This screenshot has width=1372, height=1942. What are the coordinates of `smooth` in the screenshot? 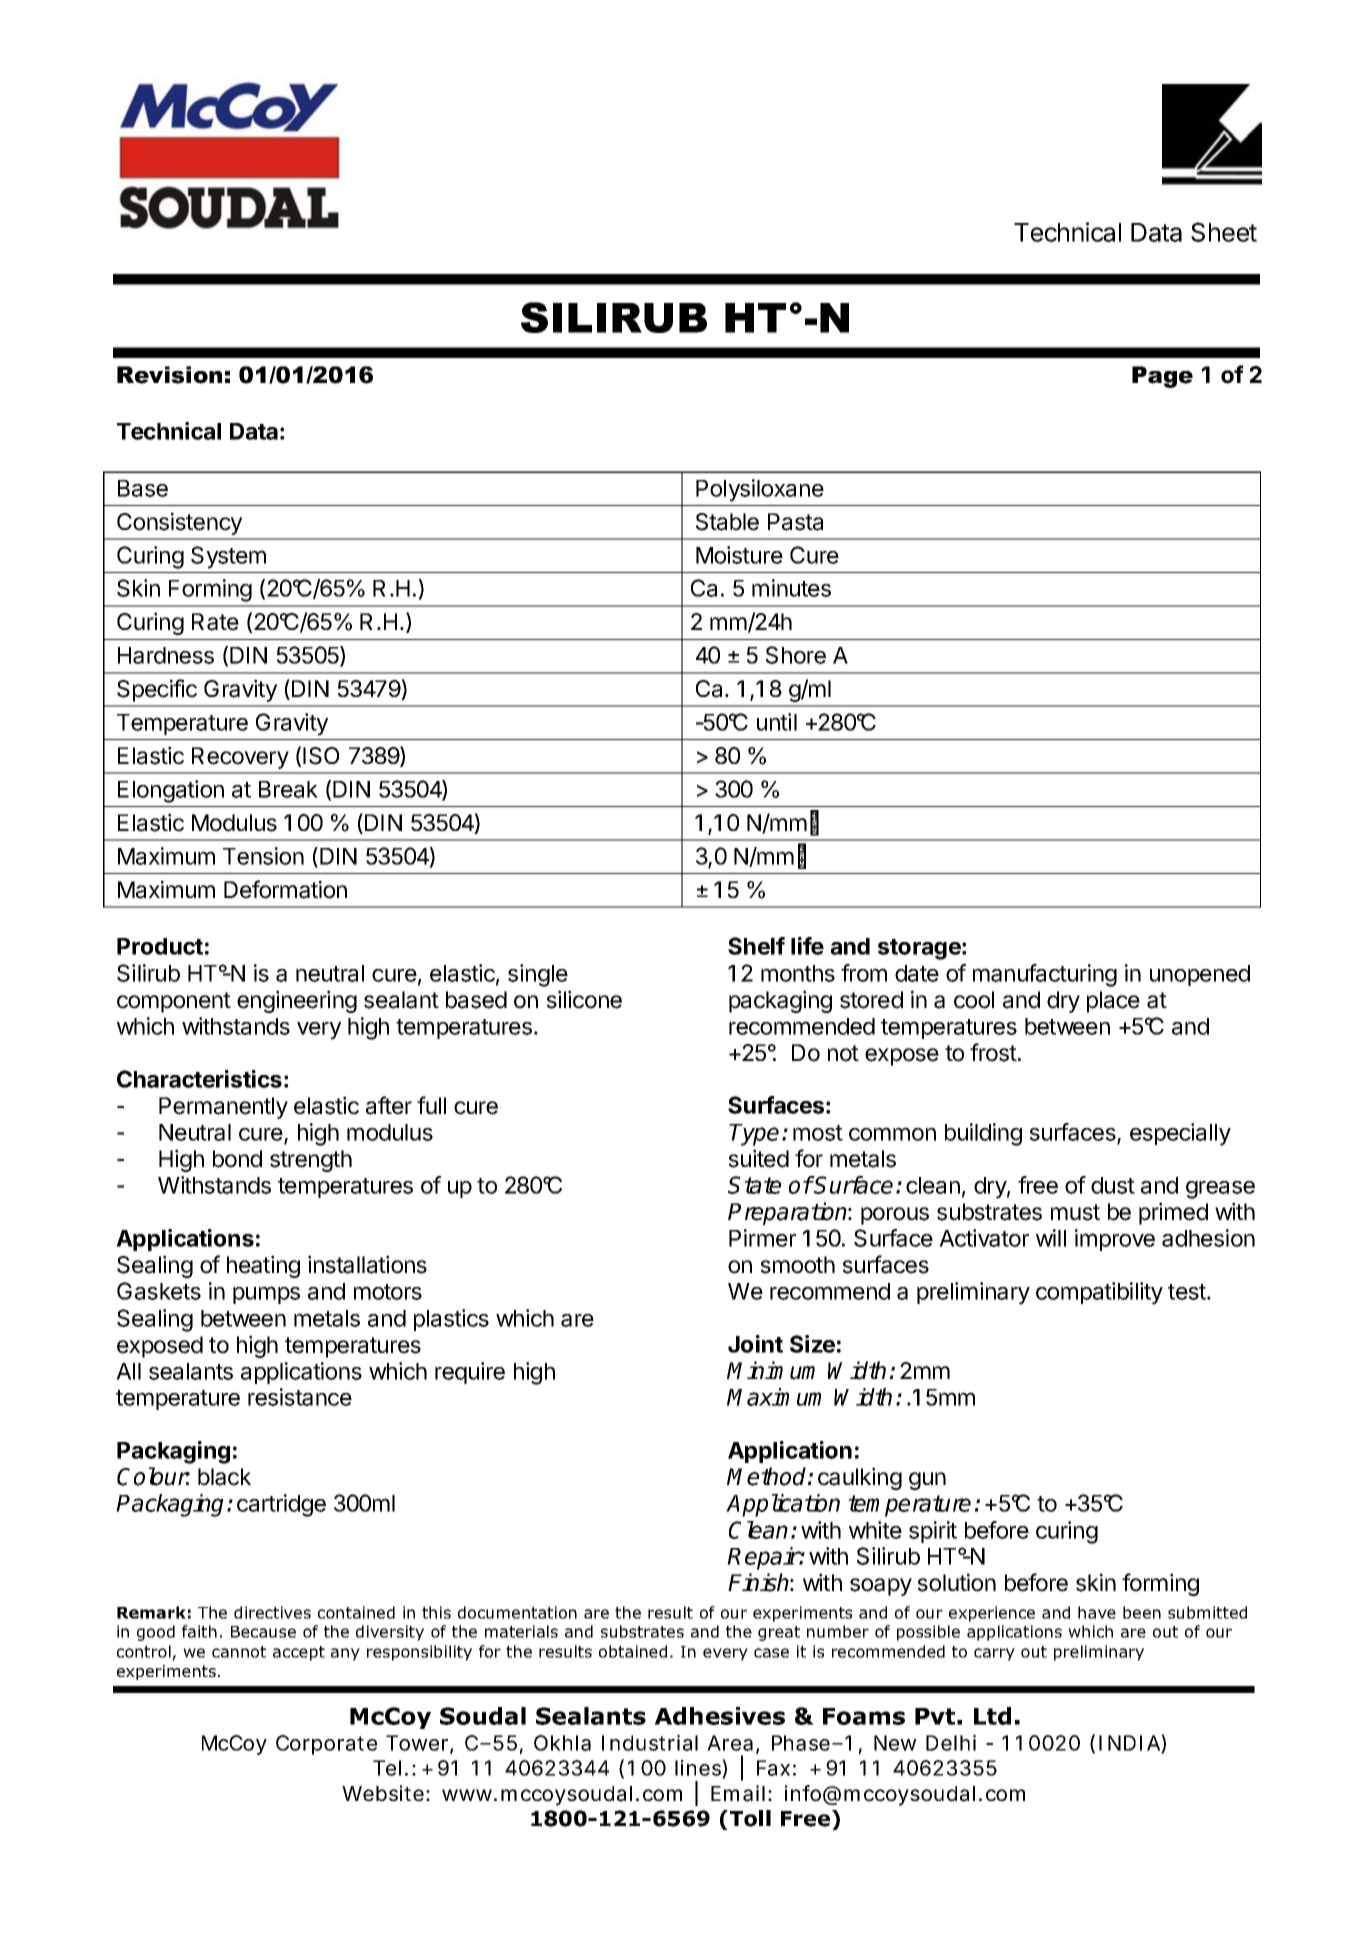 It's located at (798, 1265).
